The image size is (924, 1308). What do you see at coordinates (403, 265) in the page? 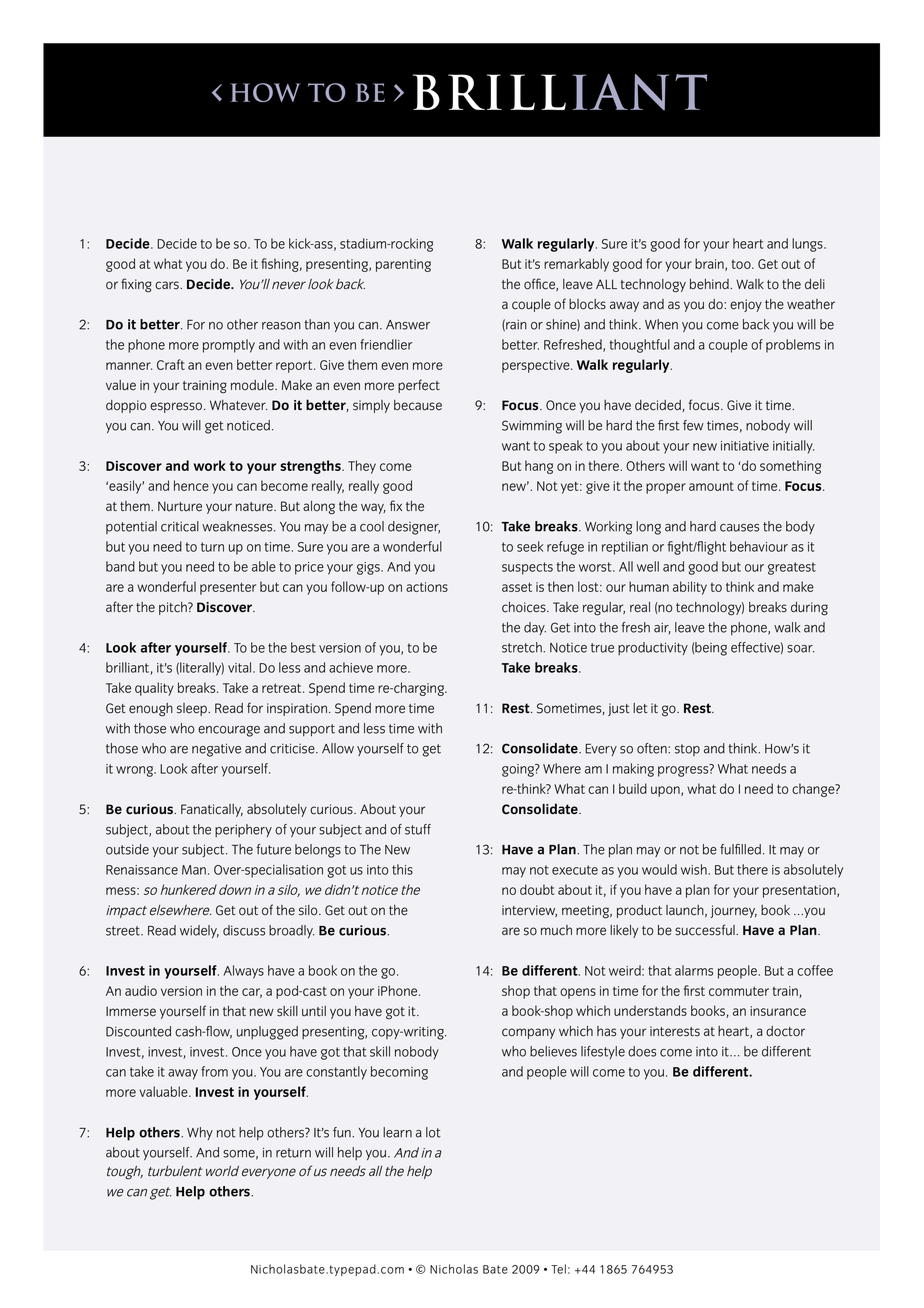
I see `parenting` at bounding box center [403, 265].
